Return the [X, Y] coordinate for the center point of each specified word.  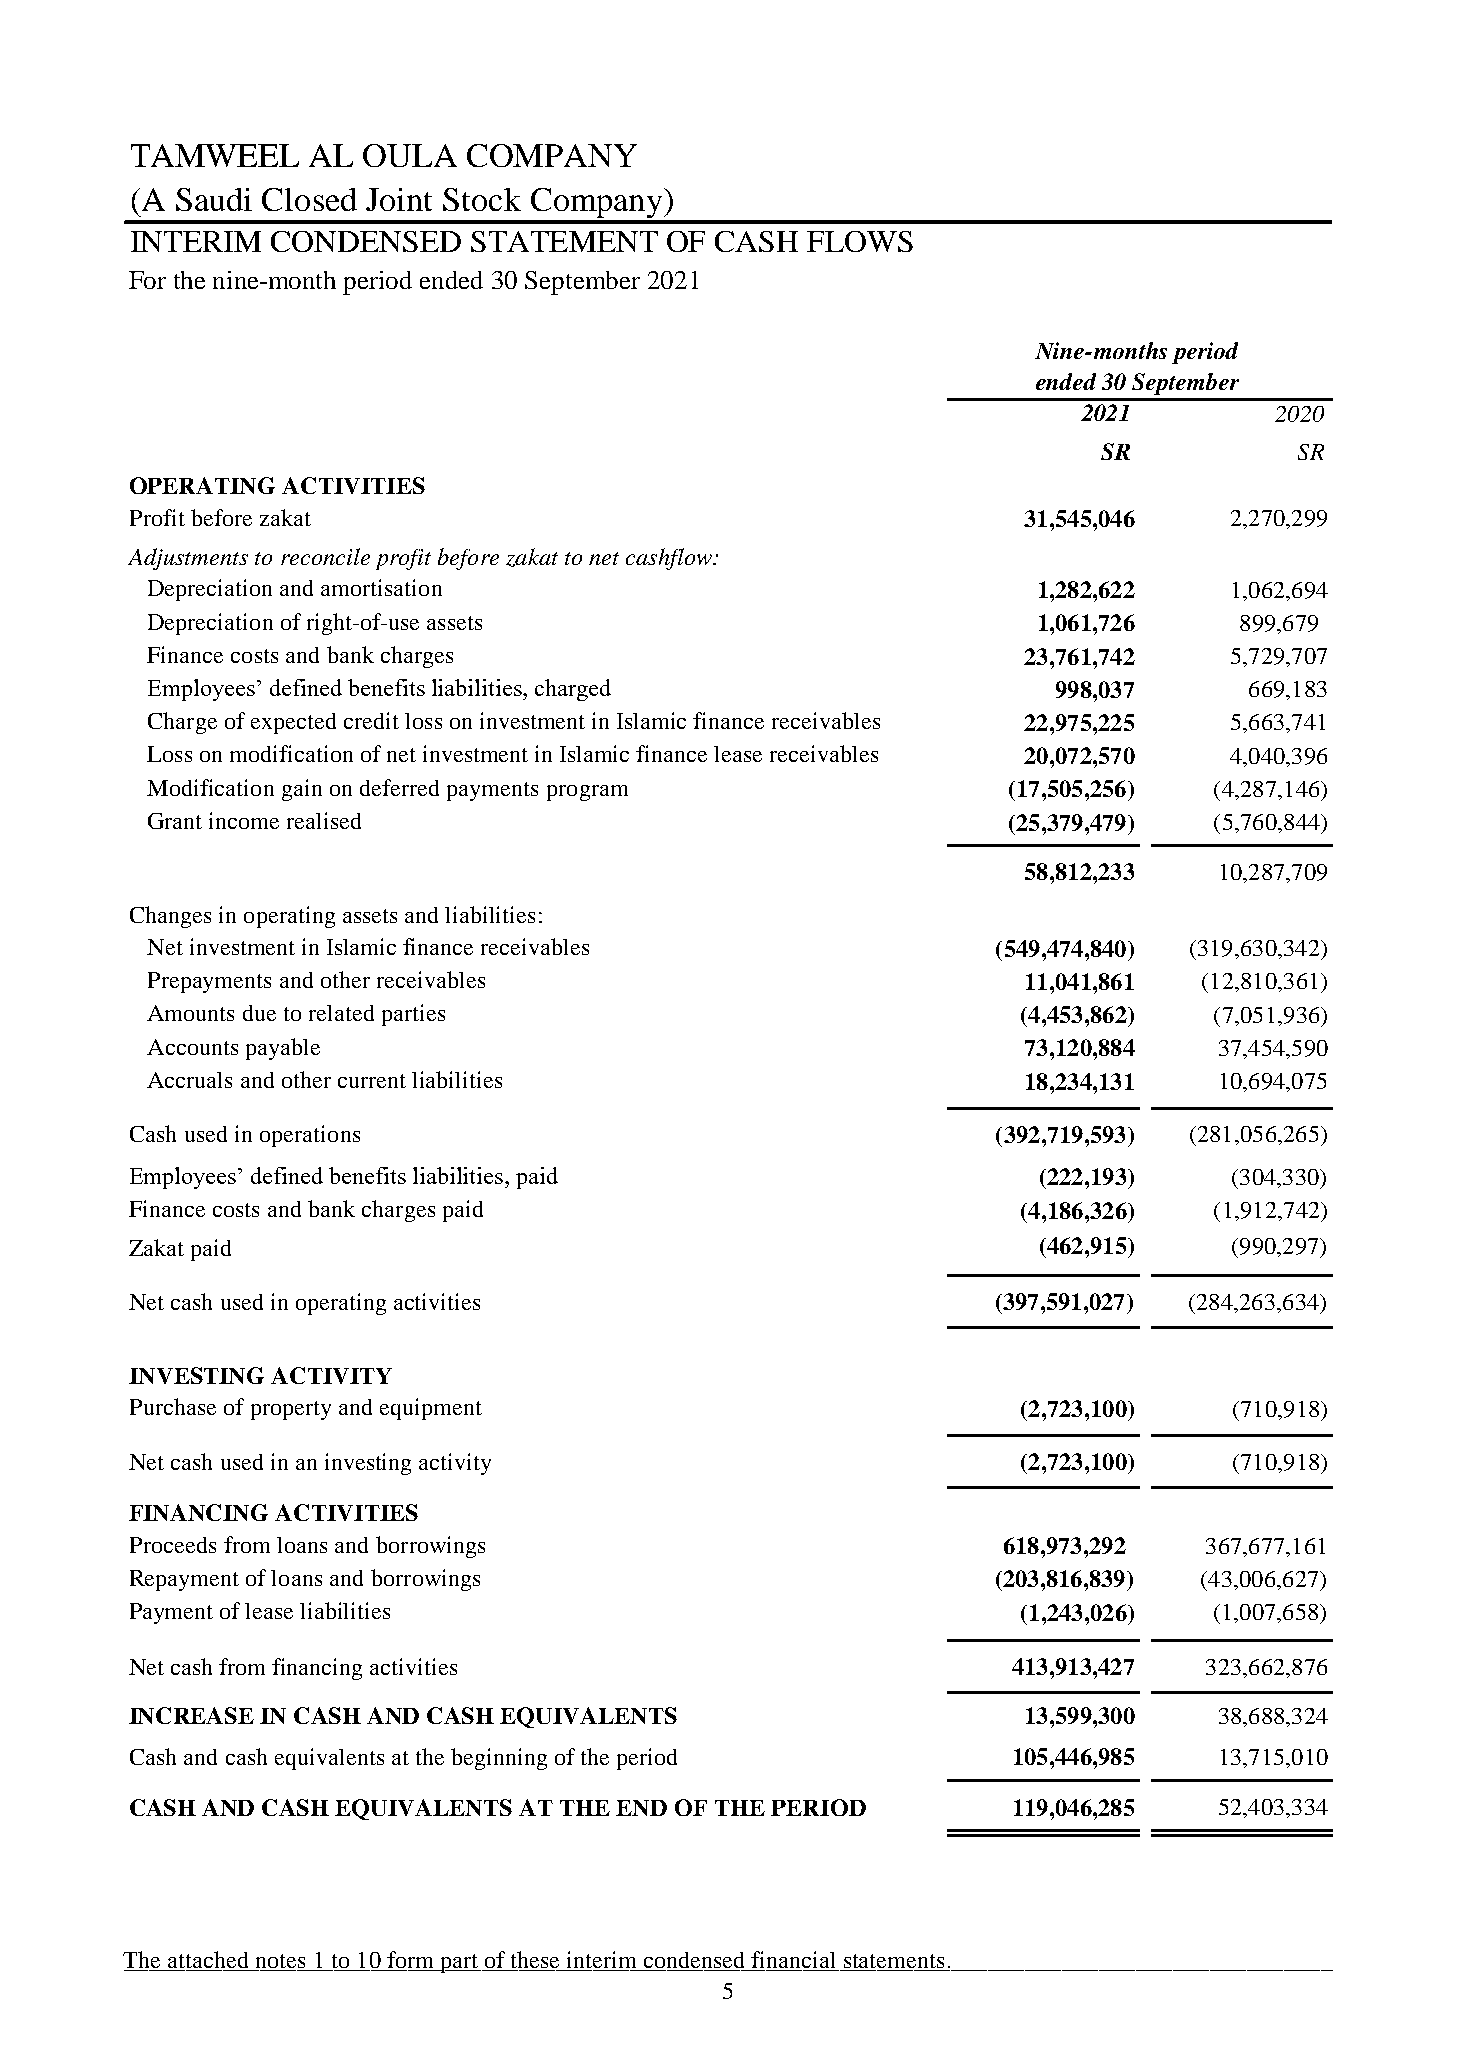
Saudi [214, 199]
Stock [482, 199]
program [587, 793]
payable [283, 1049]
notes [280, 1962]
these [536, 1961]
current [372, 1081]
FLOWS [860, 241]
